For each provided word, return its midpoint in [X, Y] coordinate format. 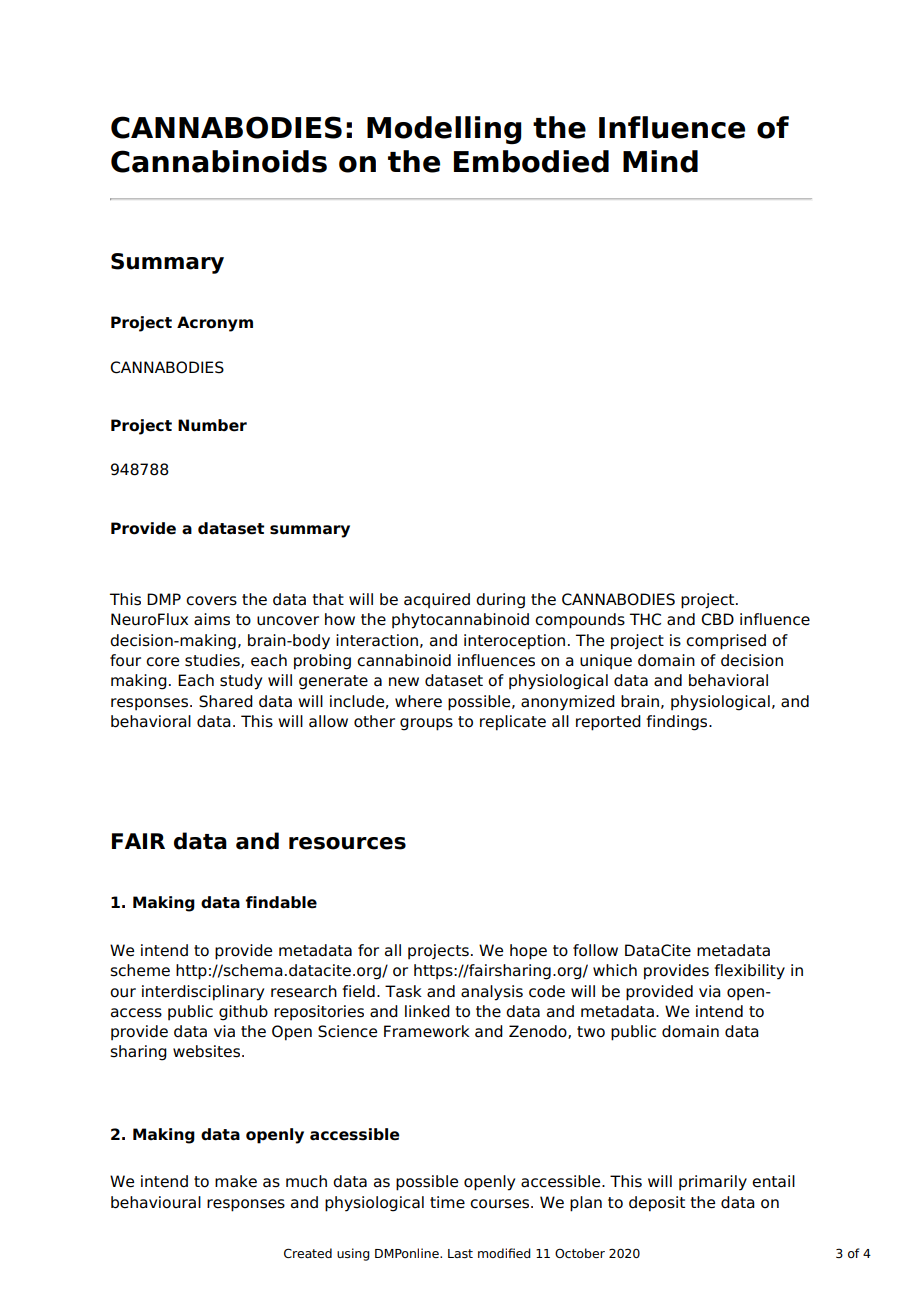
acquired [437, 600]
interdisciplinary [203, 993]
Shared [226, 701]
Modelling [444, 130]
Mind [660, 161]
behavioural [156, 1202]
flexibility [749, 972]
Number [212, 425]
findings [678, 723]
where [418, 701]
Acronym [215, 324]
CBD [717, 619]
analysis [492, 993]
